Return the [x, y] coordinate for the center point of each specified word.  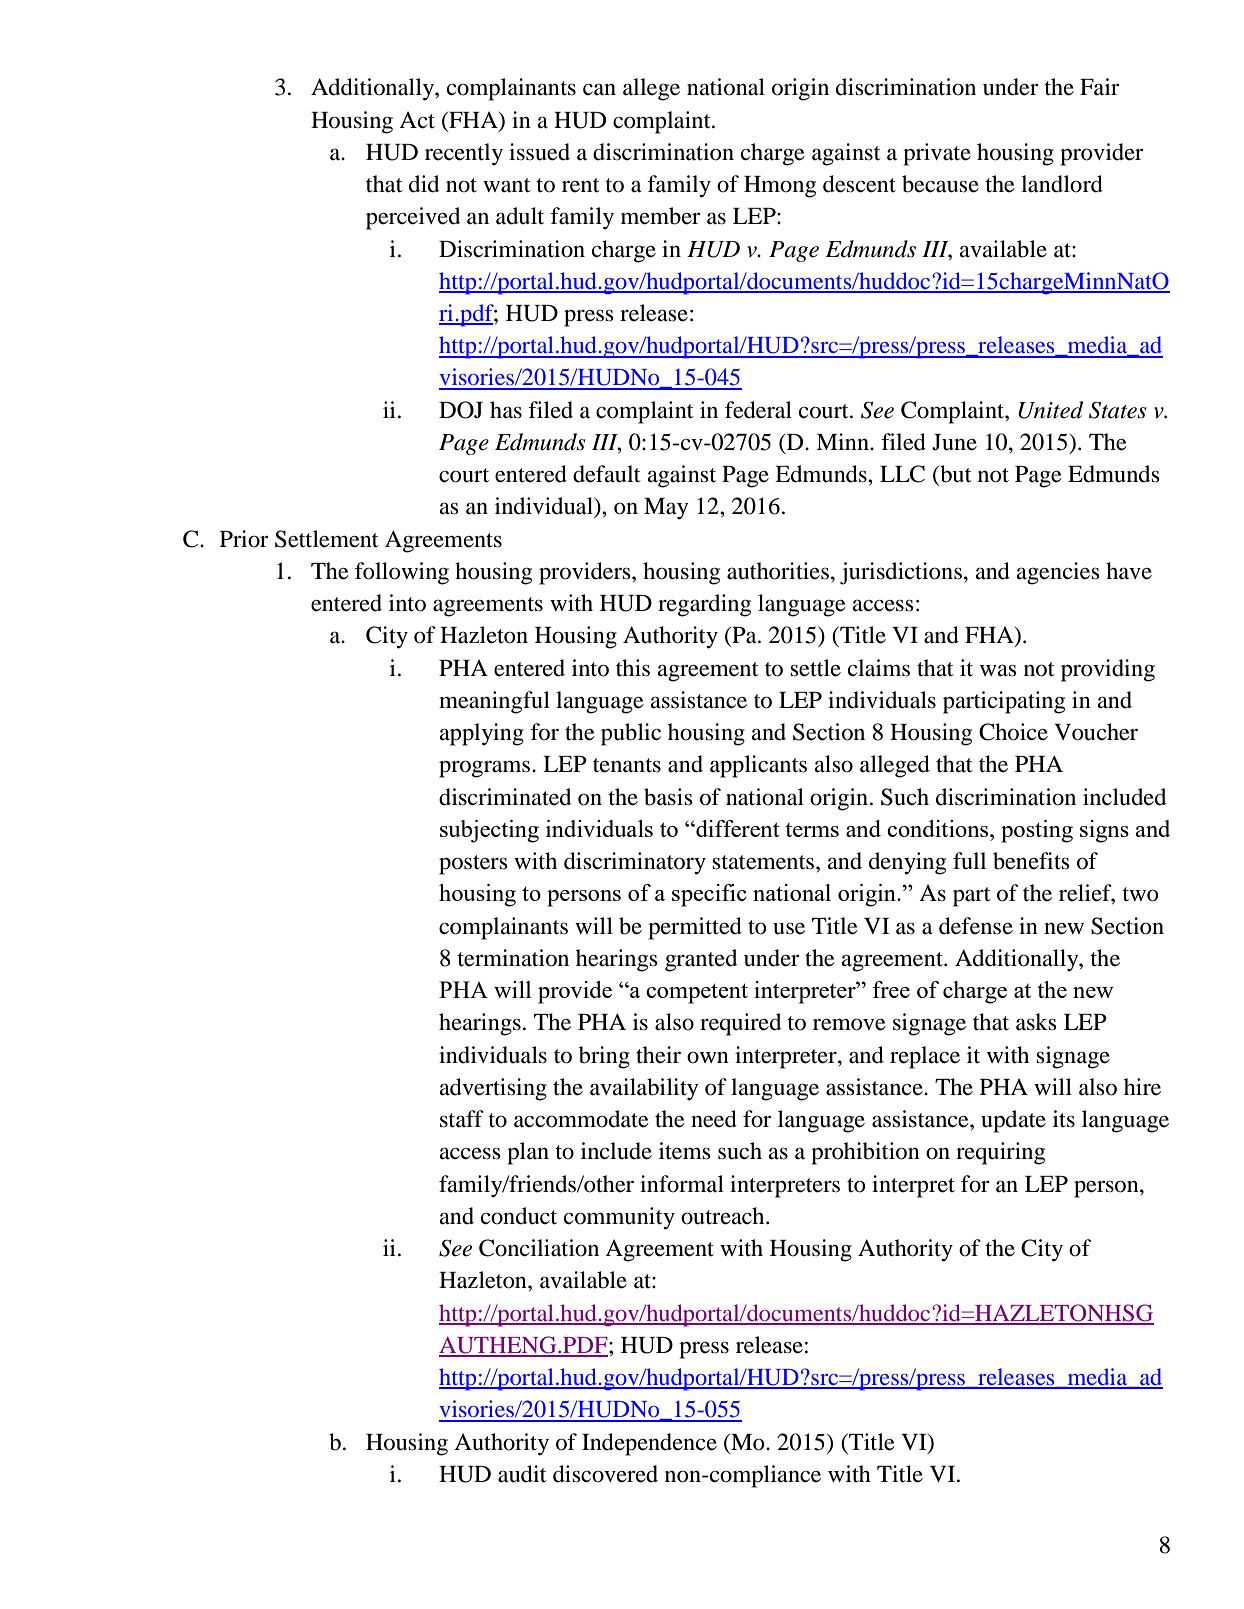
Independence [649, 1444]
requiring [1000, 1153]
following [402, 573]
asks [1036, 1022]
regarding [704, 605]
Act [417, 120]
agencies [1058, 573]
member [661, 216]
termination [513, 958]
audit [522, 1474]
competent [697, 993]
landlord [1062, 184]
